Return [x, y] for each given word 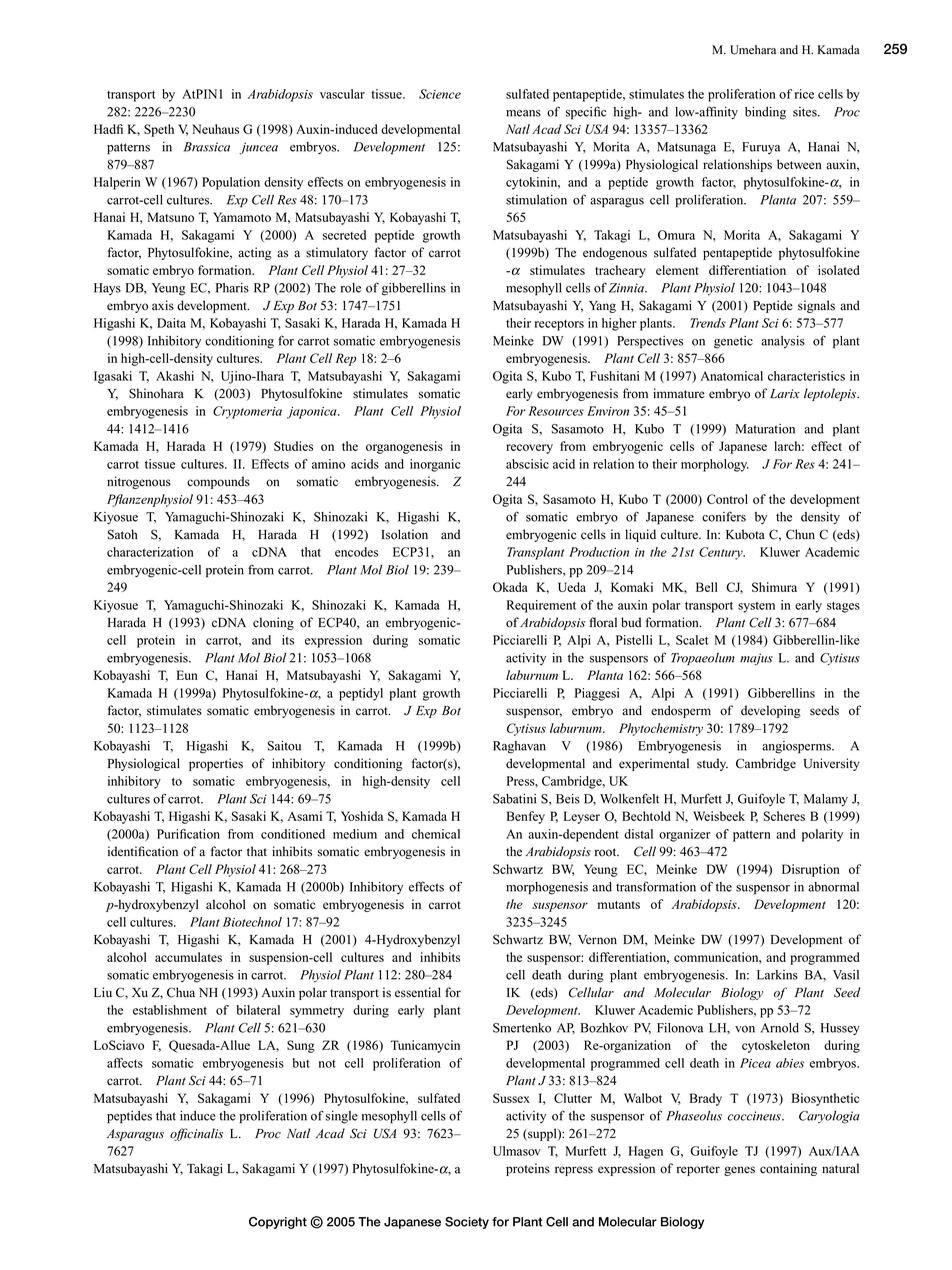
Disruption [811, 870]
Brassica [207, 147]
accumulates [188, 957]
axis [163, 305]
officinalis [196, 1134]
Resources [556, 411]
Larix [785, 393]
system [756, 607]
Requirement [541, 606]
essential [418, 992]
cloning [273, 623]
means [523, 113]
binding [765, 113]
